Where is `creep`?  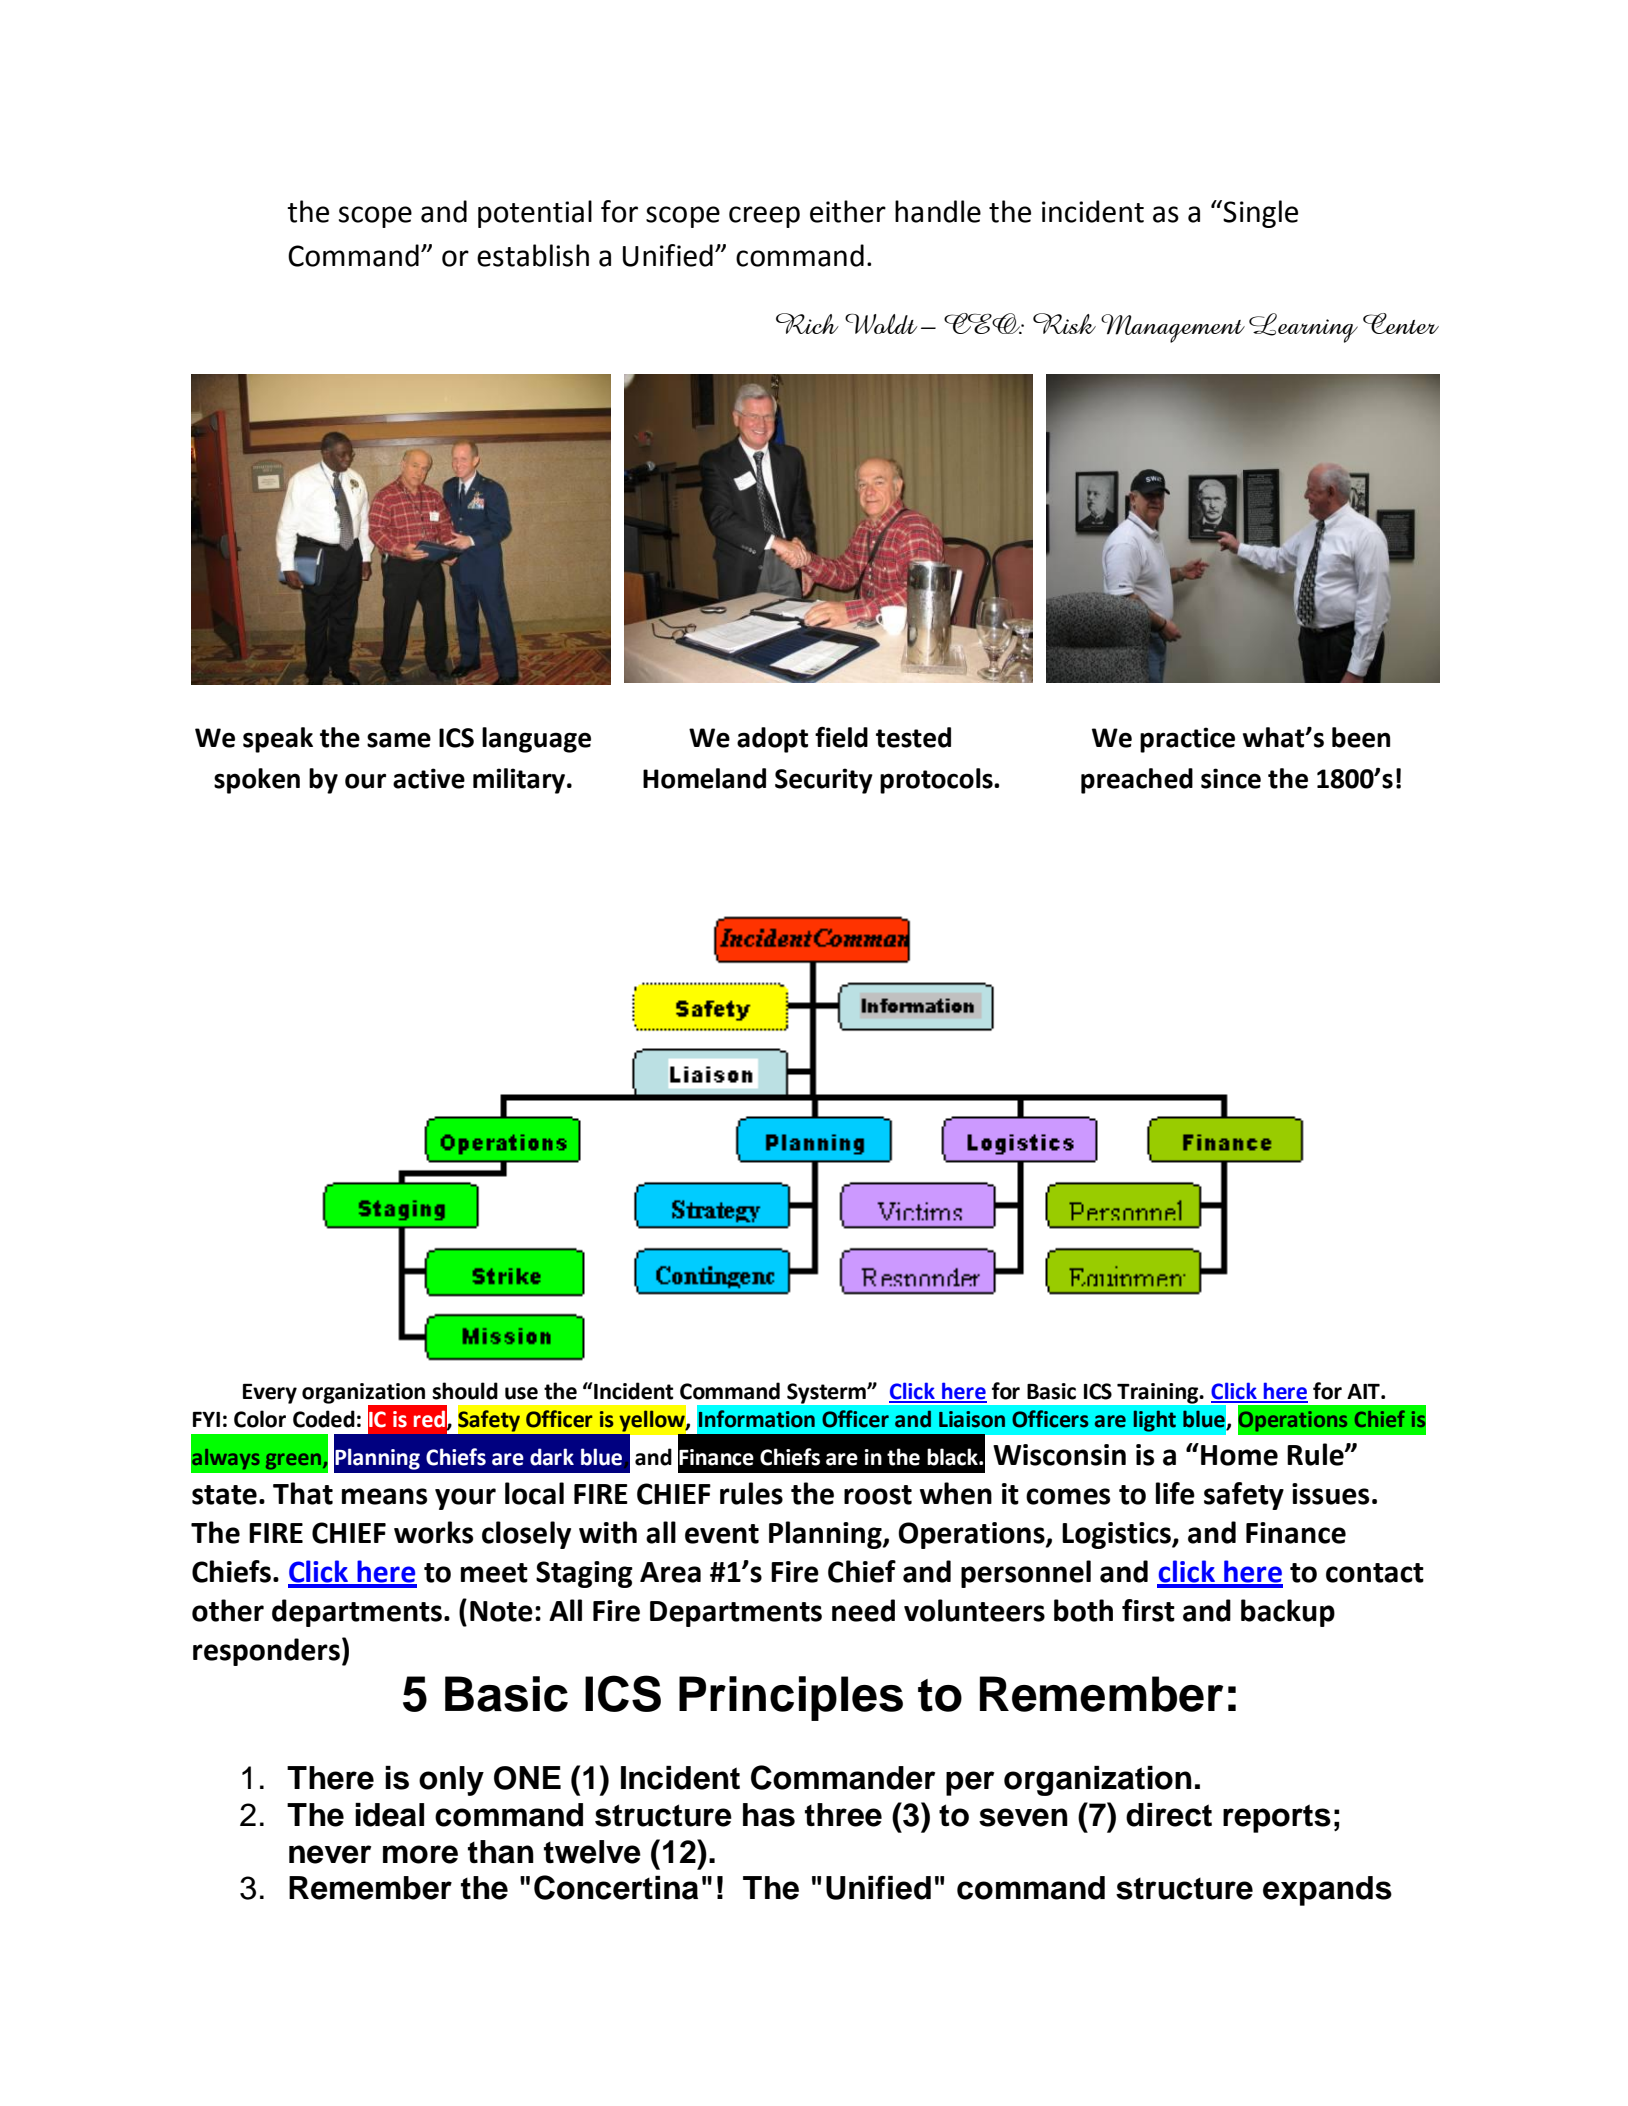
creep is located at coordinates (764, 217).
